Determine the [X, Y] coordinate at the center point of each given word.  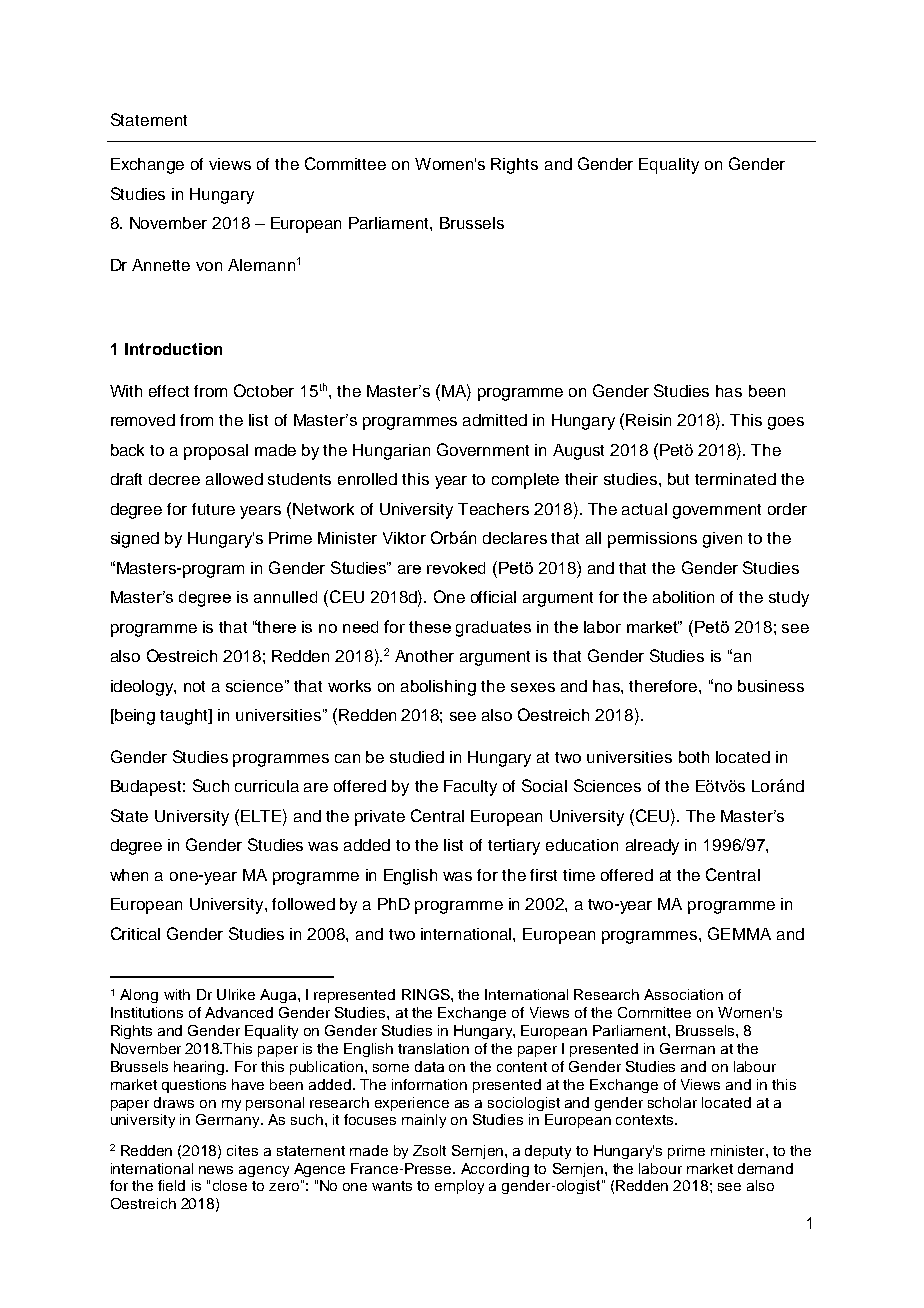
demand [765, 1168]
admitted [495, 420]
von [209, 266]
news [216, 1170]
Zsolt [429, 1150]
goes [786, 423]
